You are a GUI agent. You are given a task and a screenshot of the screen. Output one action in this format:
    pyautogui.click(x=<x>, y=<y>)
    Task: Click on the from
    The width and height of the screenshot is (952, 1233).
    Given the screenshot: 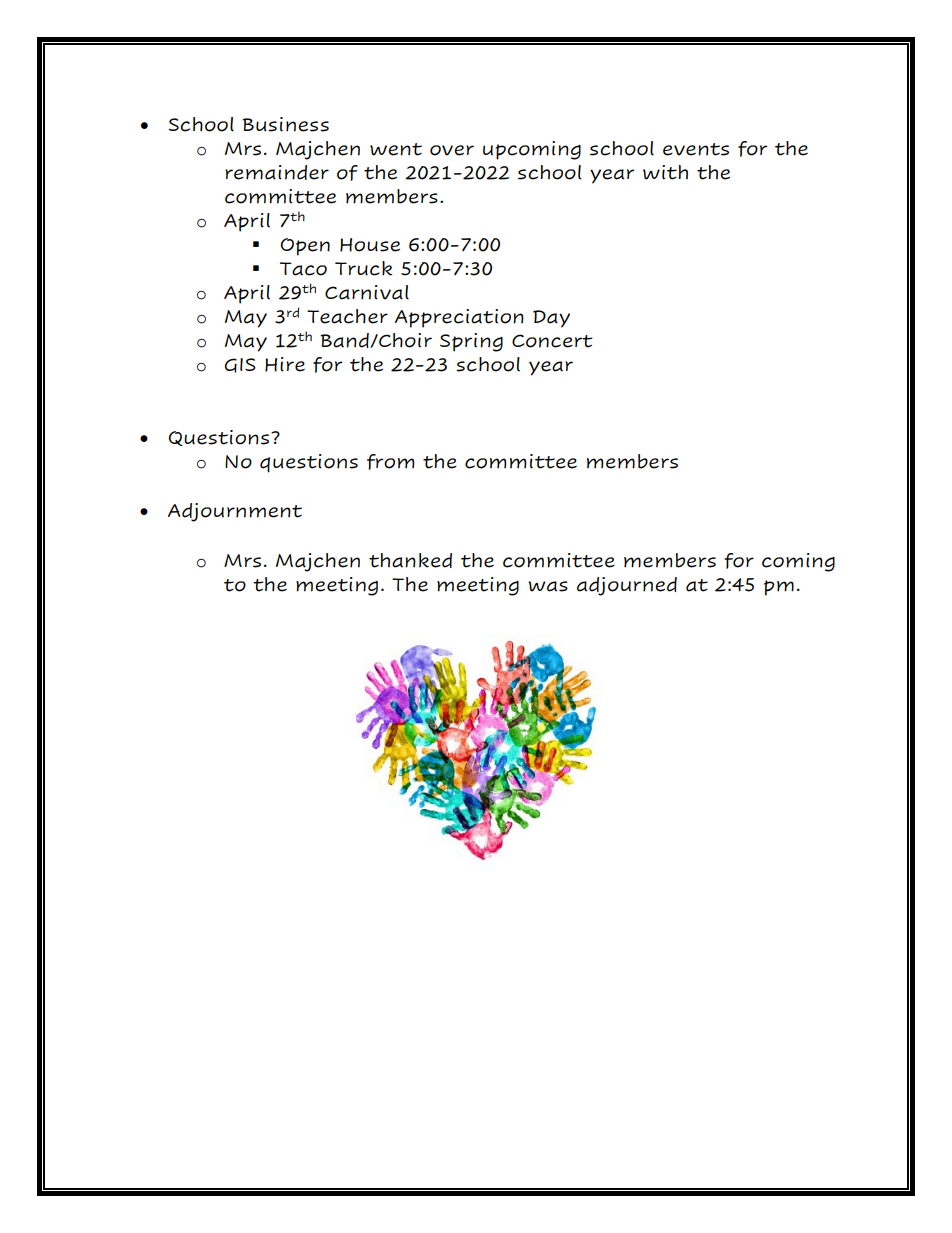 What is the action you would take?
    pyautogui.click(x=390, y=462)
